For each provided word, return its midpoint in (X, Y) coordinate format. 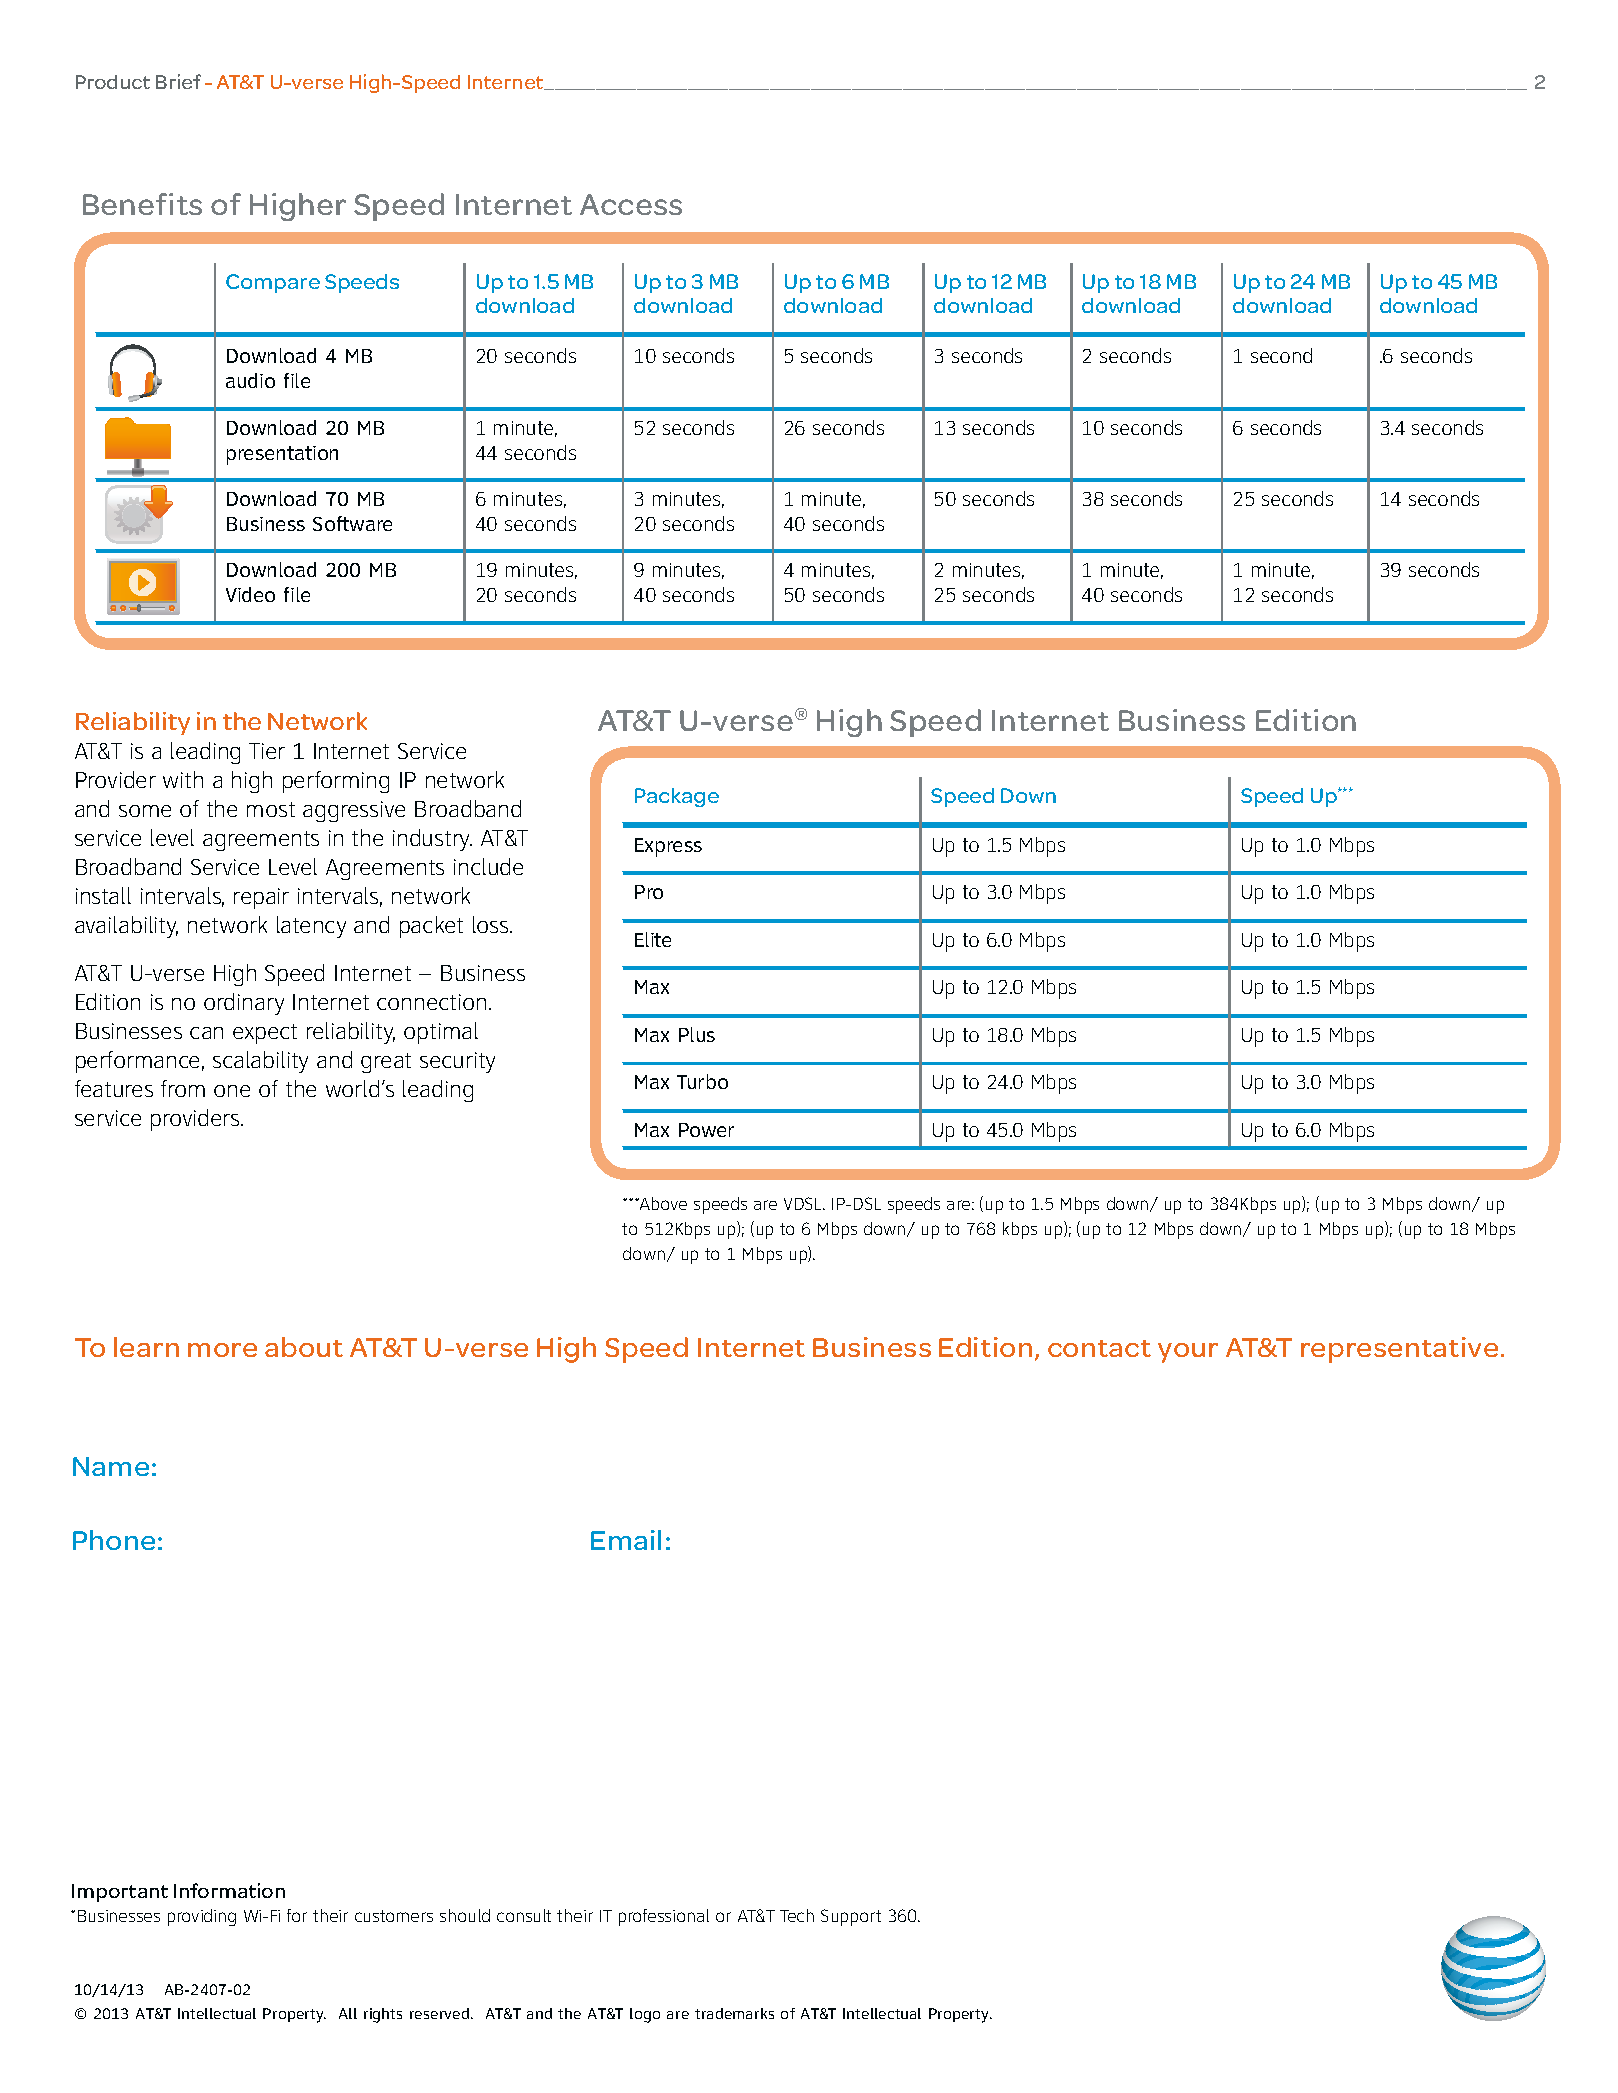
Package (677, 797)
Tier (267, 751)
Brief (178, 81)
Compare (273, 283)
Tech (797, 1915)
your (1188, 1353)
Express (668, 847)
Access (631, 204)
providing (202, 1917)
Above (662, 1203)
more (222, 1350)
